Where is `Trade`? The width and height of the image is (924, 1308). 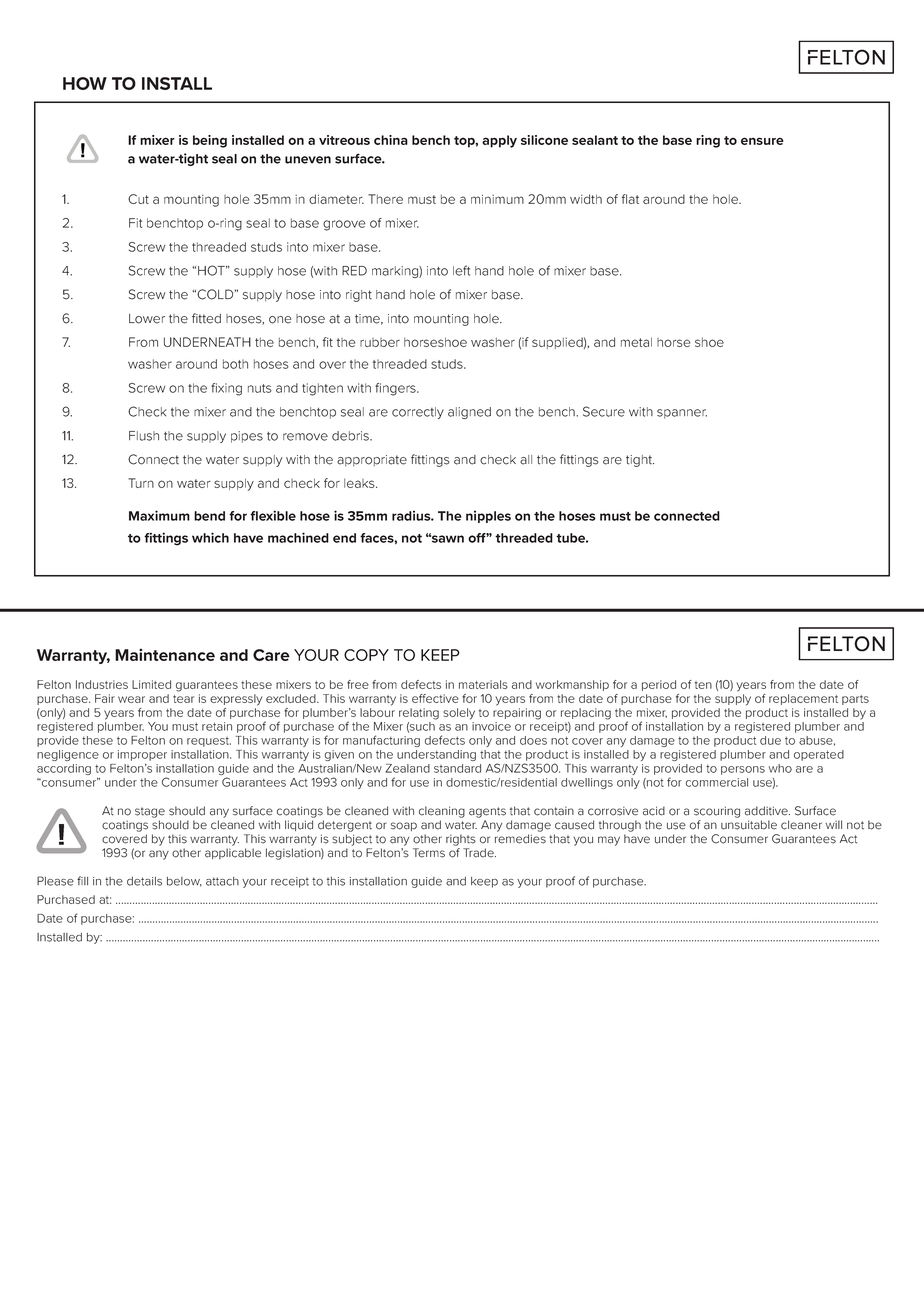 Trade is located at coordinates (479, 853).
